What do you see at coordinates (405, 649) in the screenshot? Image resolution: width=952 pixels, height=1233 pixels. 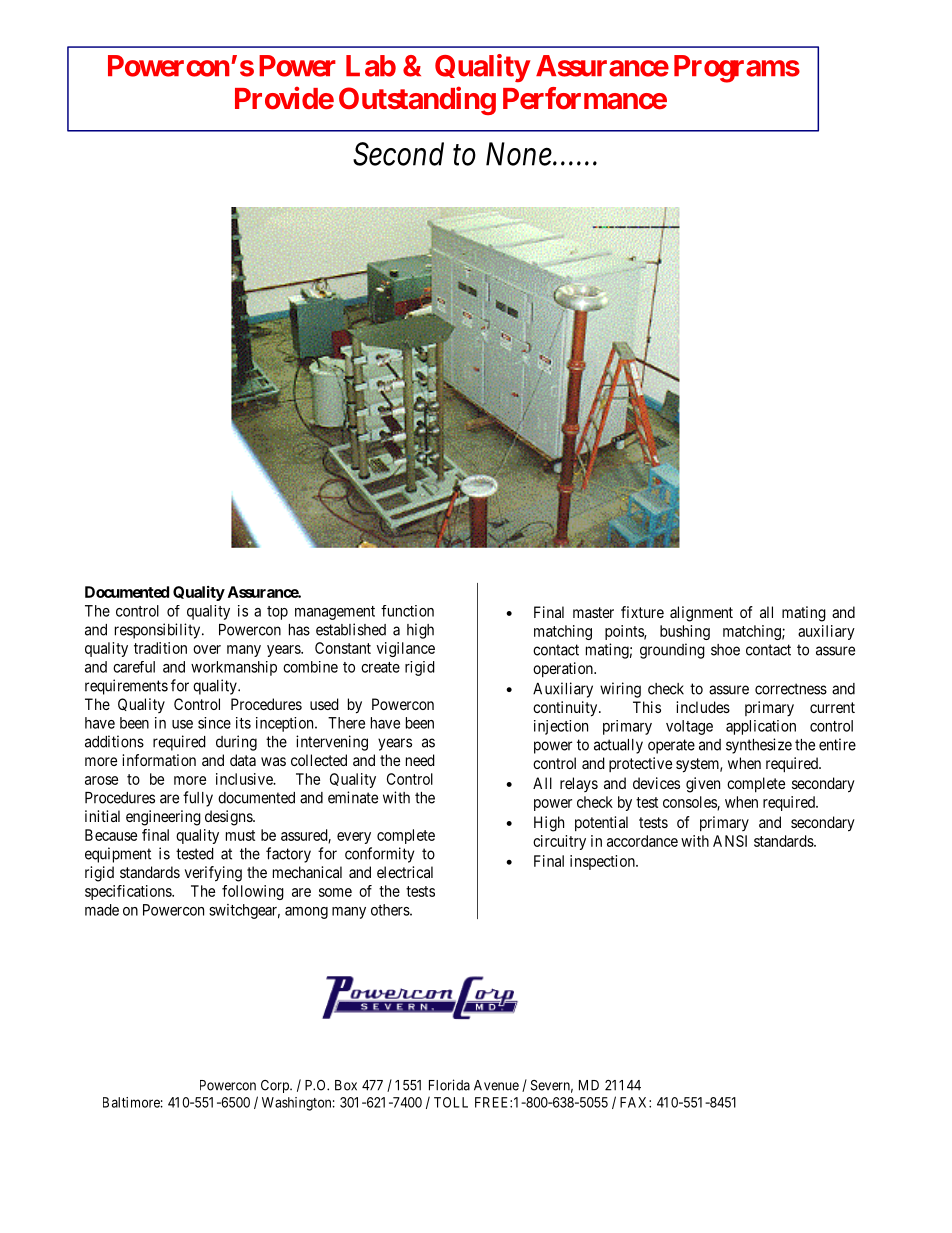 I see `vigilance` at bounding box center [405, 649].
